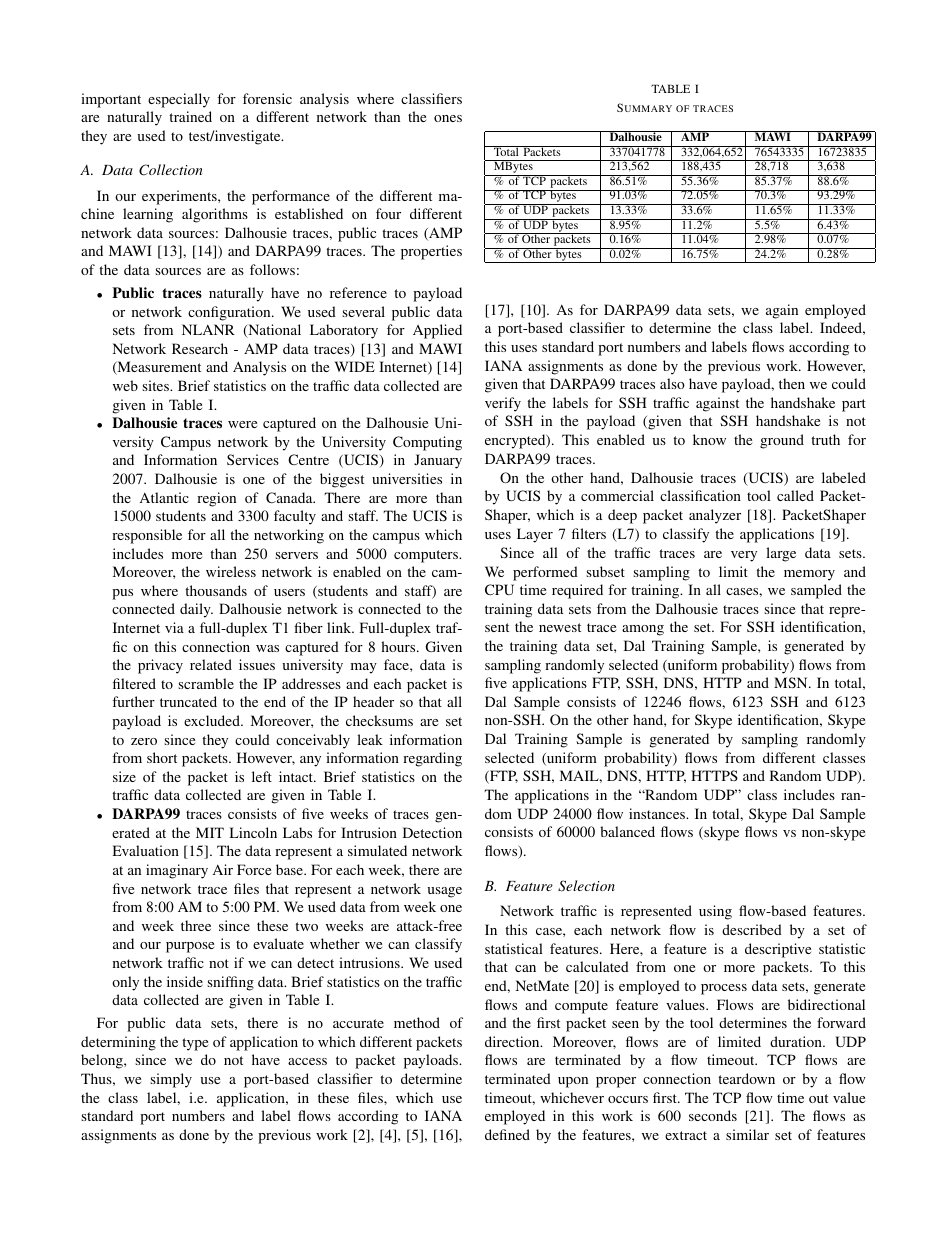  What do you see at coordinates (792, 383) in the page?
I see `then` at bounding box center [792, 383].
